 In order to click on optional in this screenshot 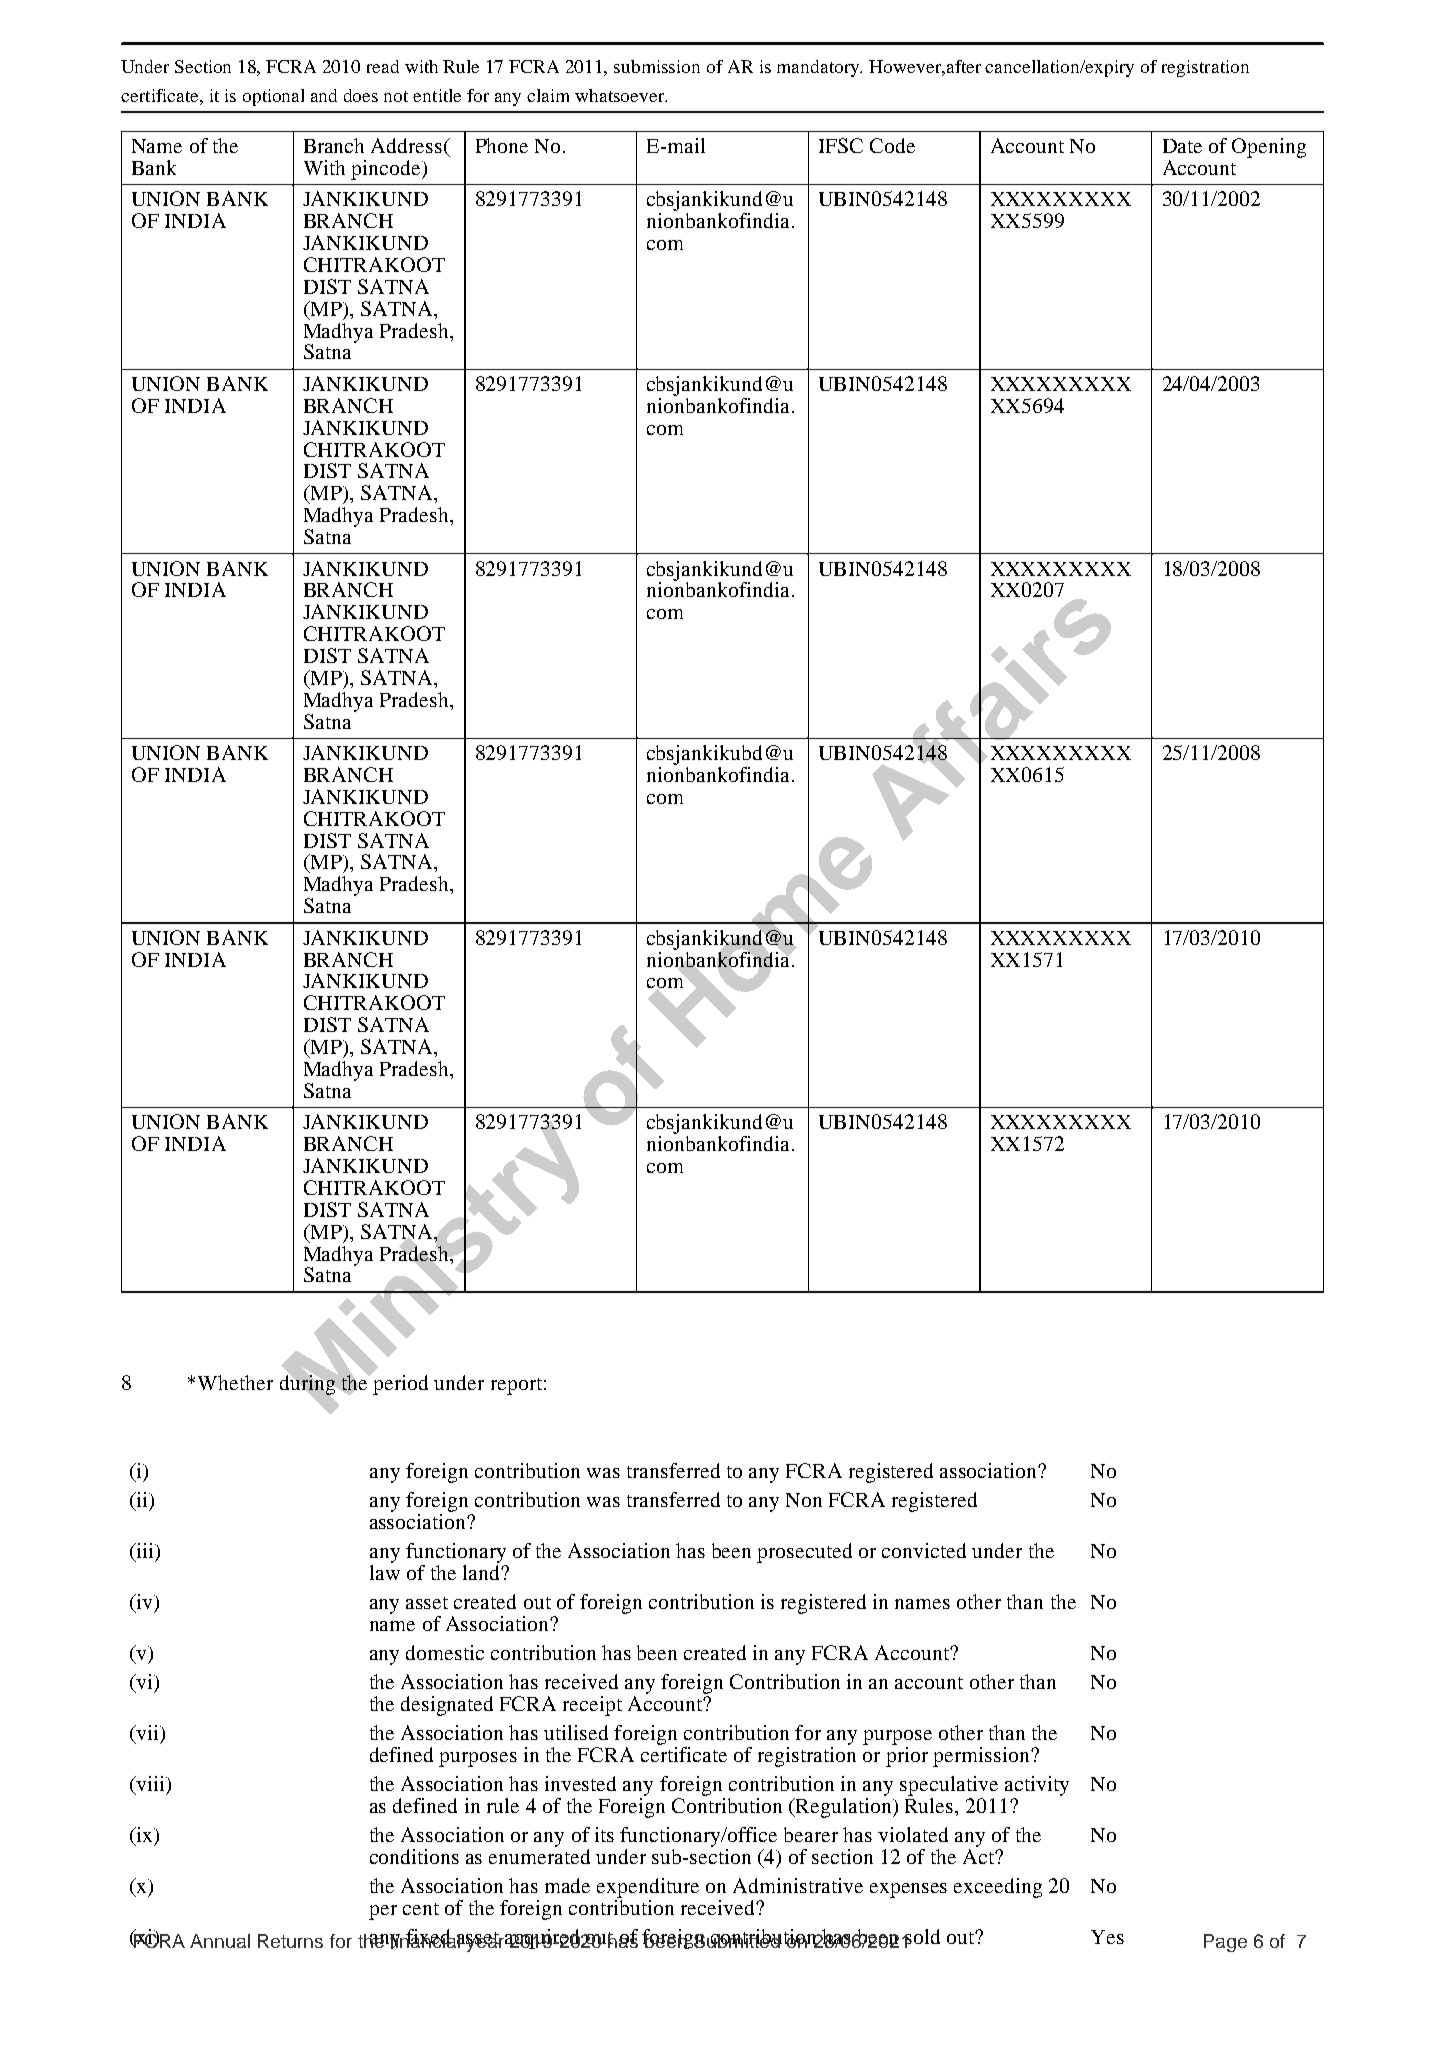, I will do `click(273, 97)`.
